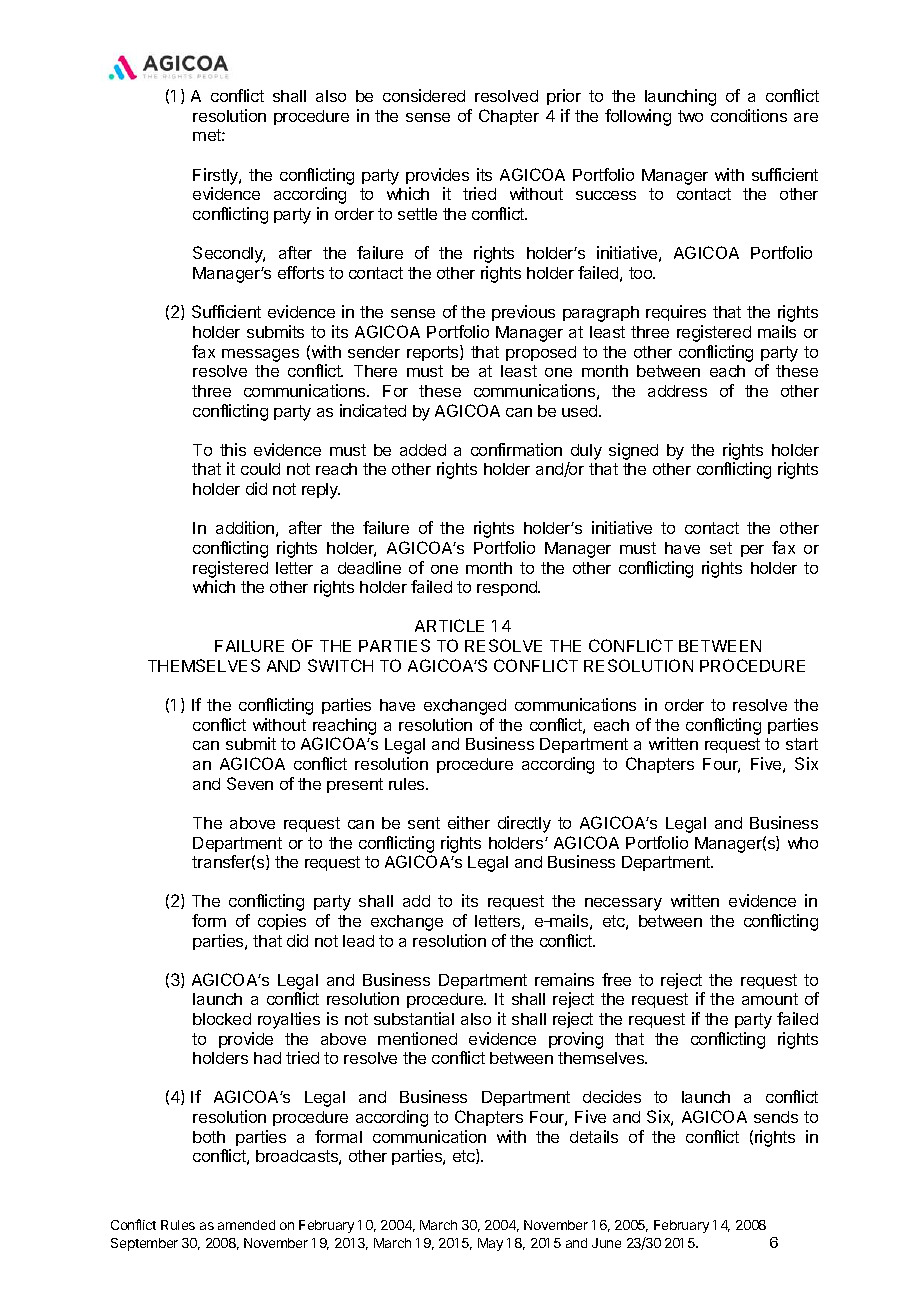 This image has height=1308, width=924. What do you see at coordinates (749, 115) in the image?
I see `conditions` at bounding box center [749, 115].
